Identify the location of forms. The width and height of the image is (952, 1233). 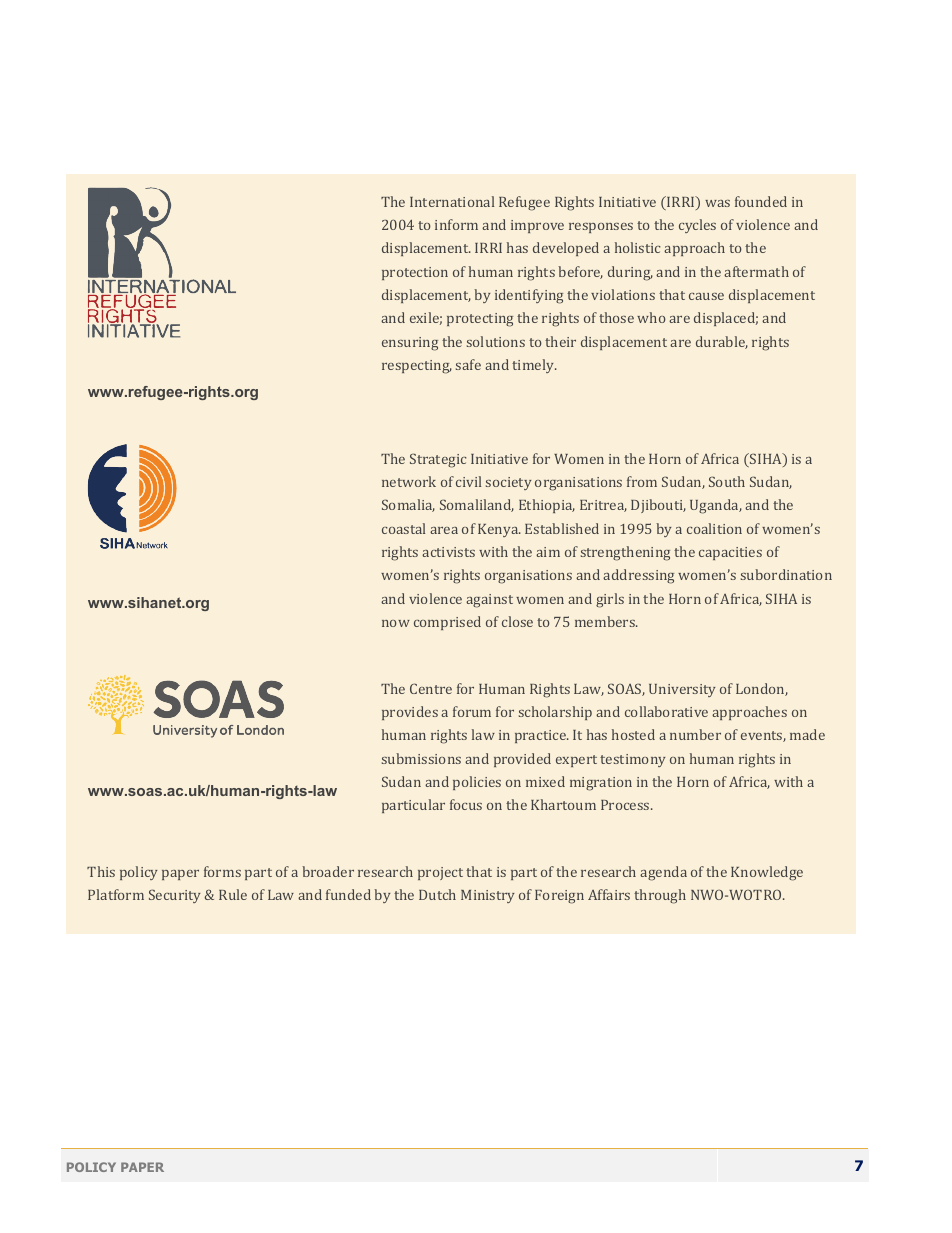
(222, 871).
